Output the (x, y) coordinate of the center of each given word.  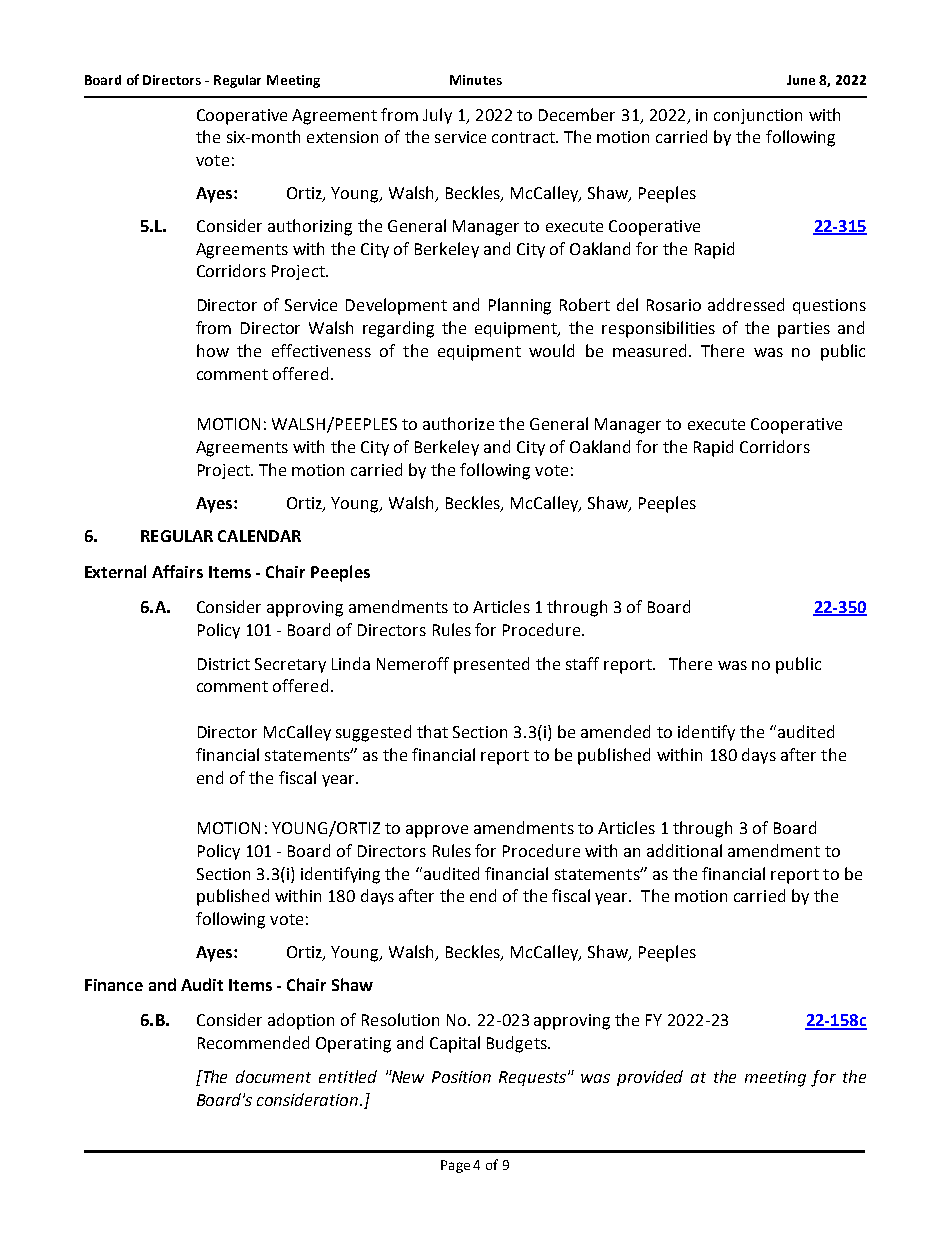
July (437, 116)
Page (455, 1166)
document (273, 1076)
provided (650, 1078)
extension (342, 137)
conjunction (758, 116)
